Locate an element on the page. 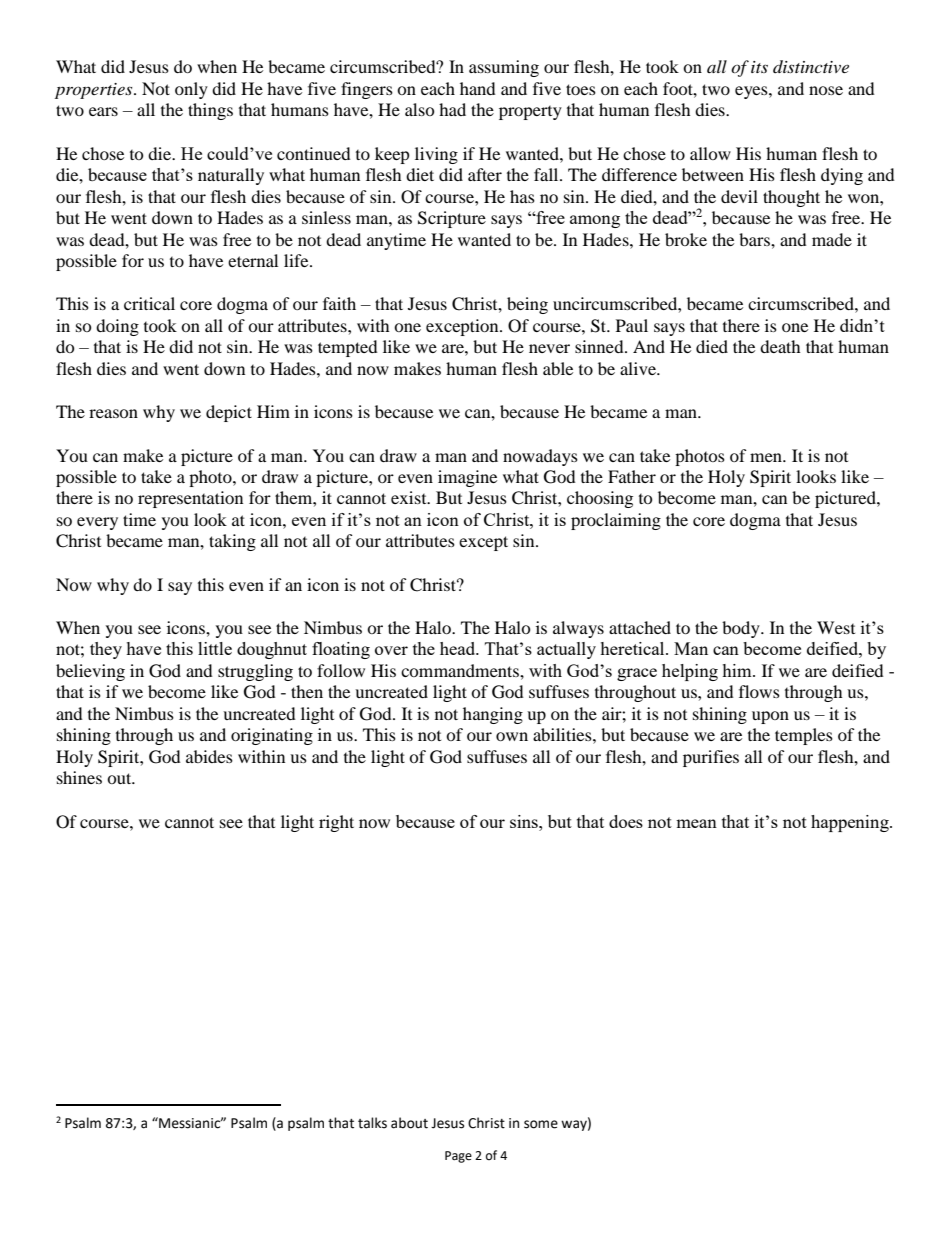 The width and height of the page is (952, 1233). Page is located at coordinates (458, 1157).
